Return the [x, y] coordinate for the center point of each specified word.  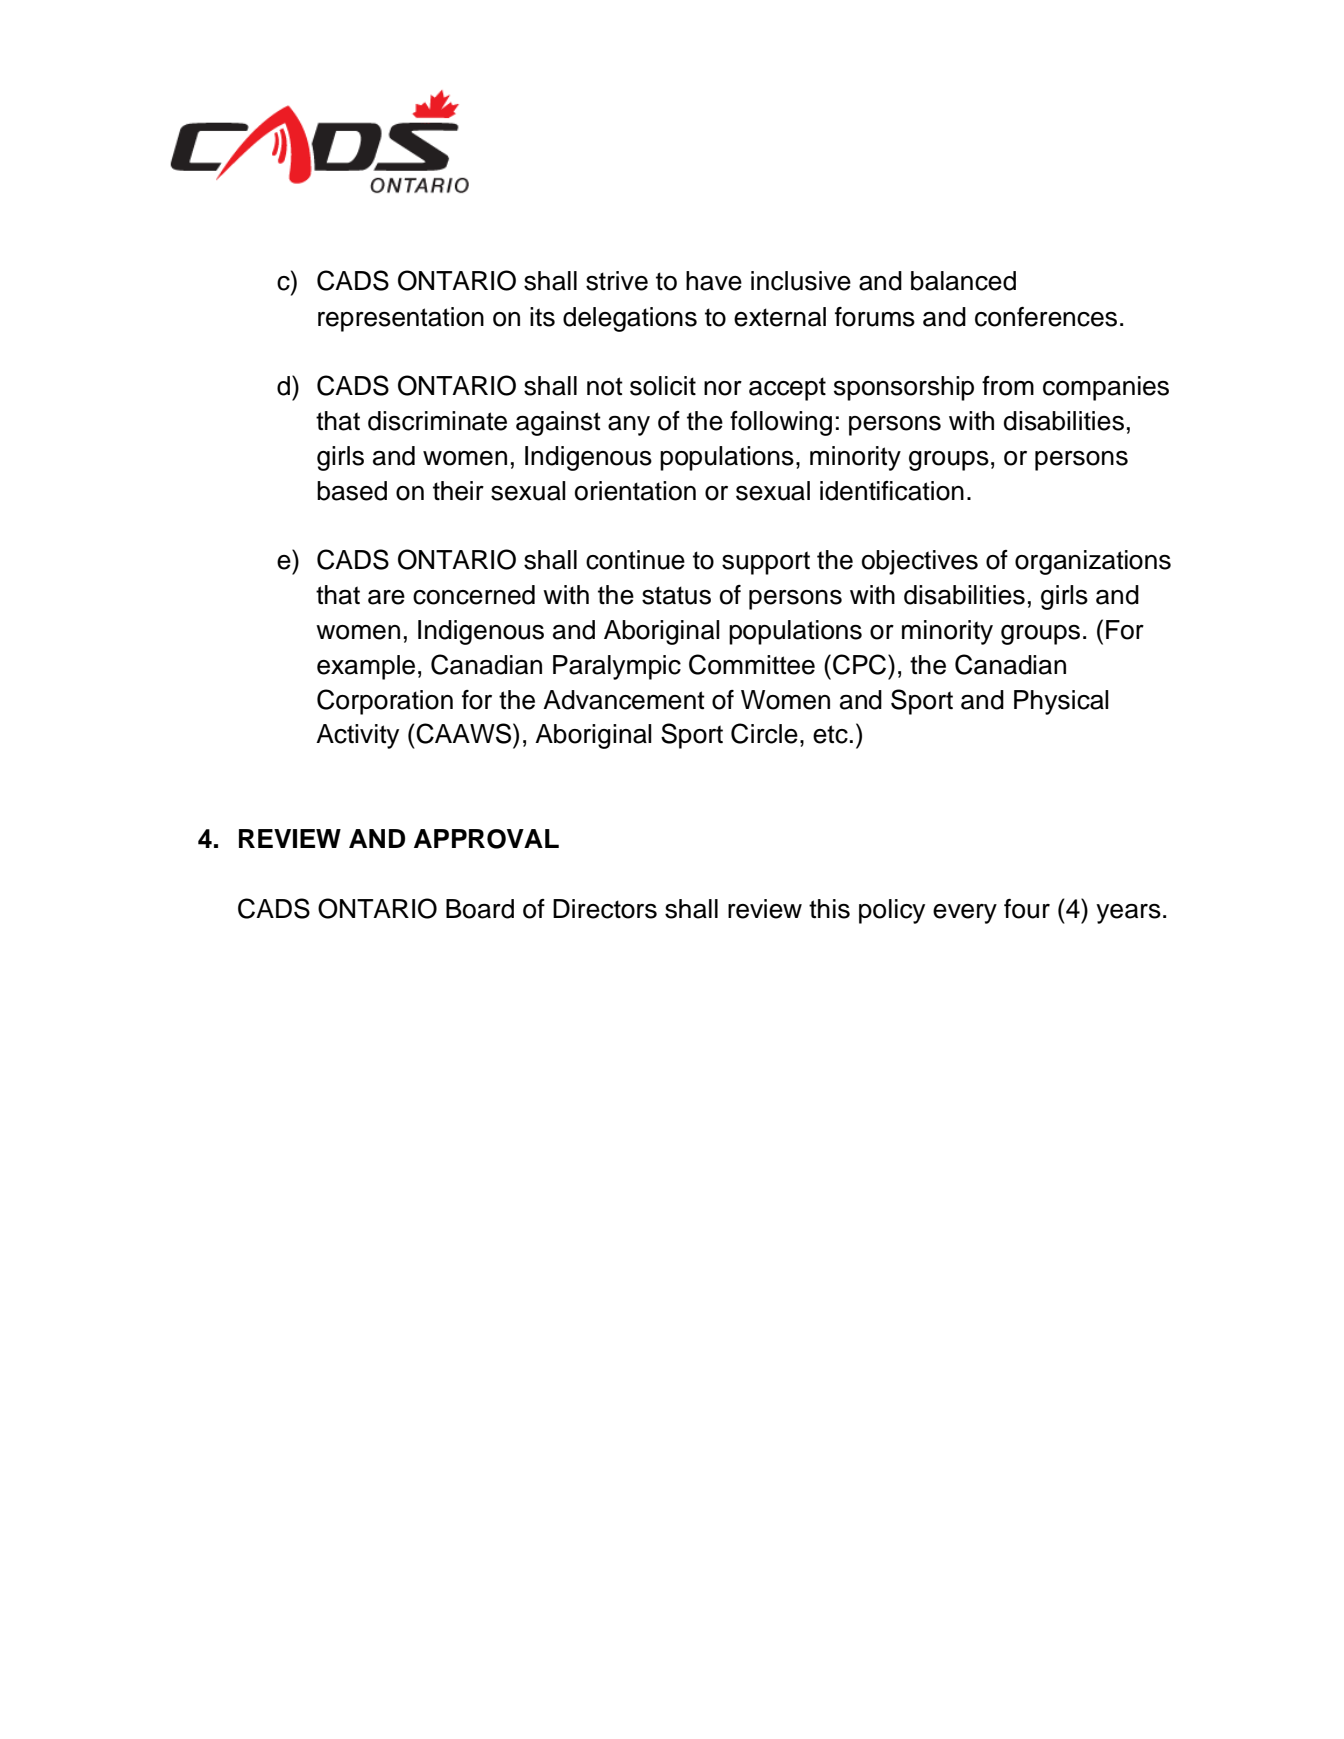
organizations [1093, 562]
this [829, 909]
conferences [1046, 317]
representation [401, 319]
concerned [474, 595]
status [676, 595]
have [714, 281]
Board [480, 909]
